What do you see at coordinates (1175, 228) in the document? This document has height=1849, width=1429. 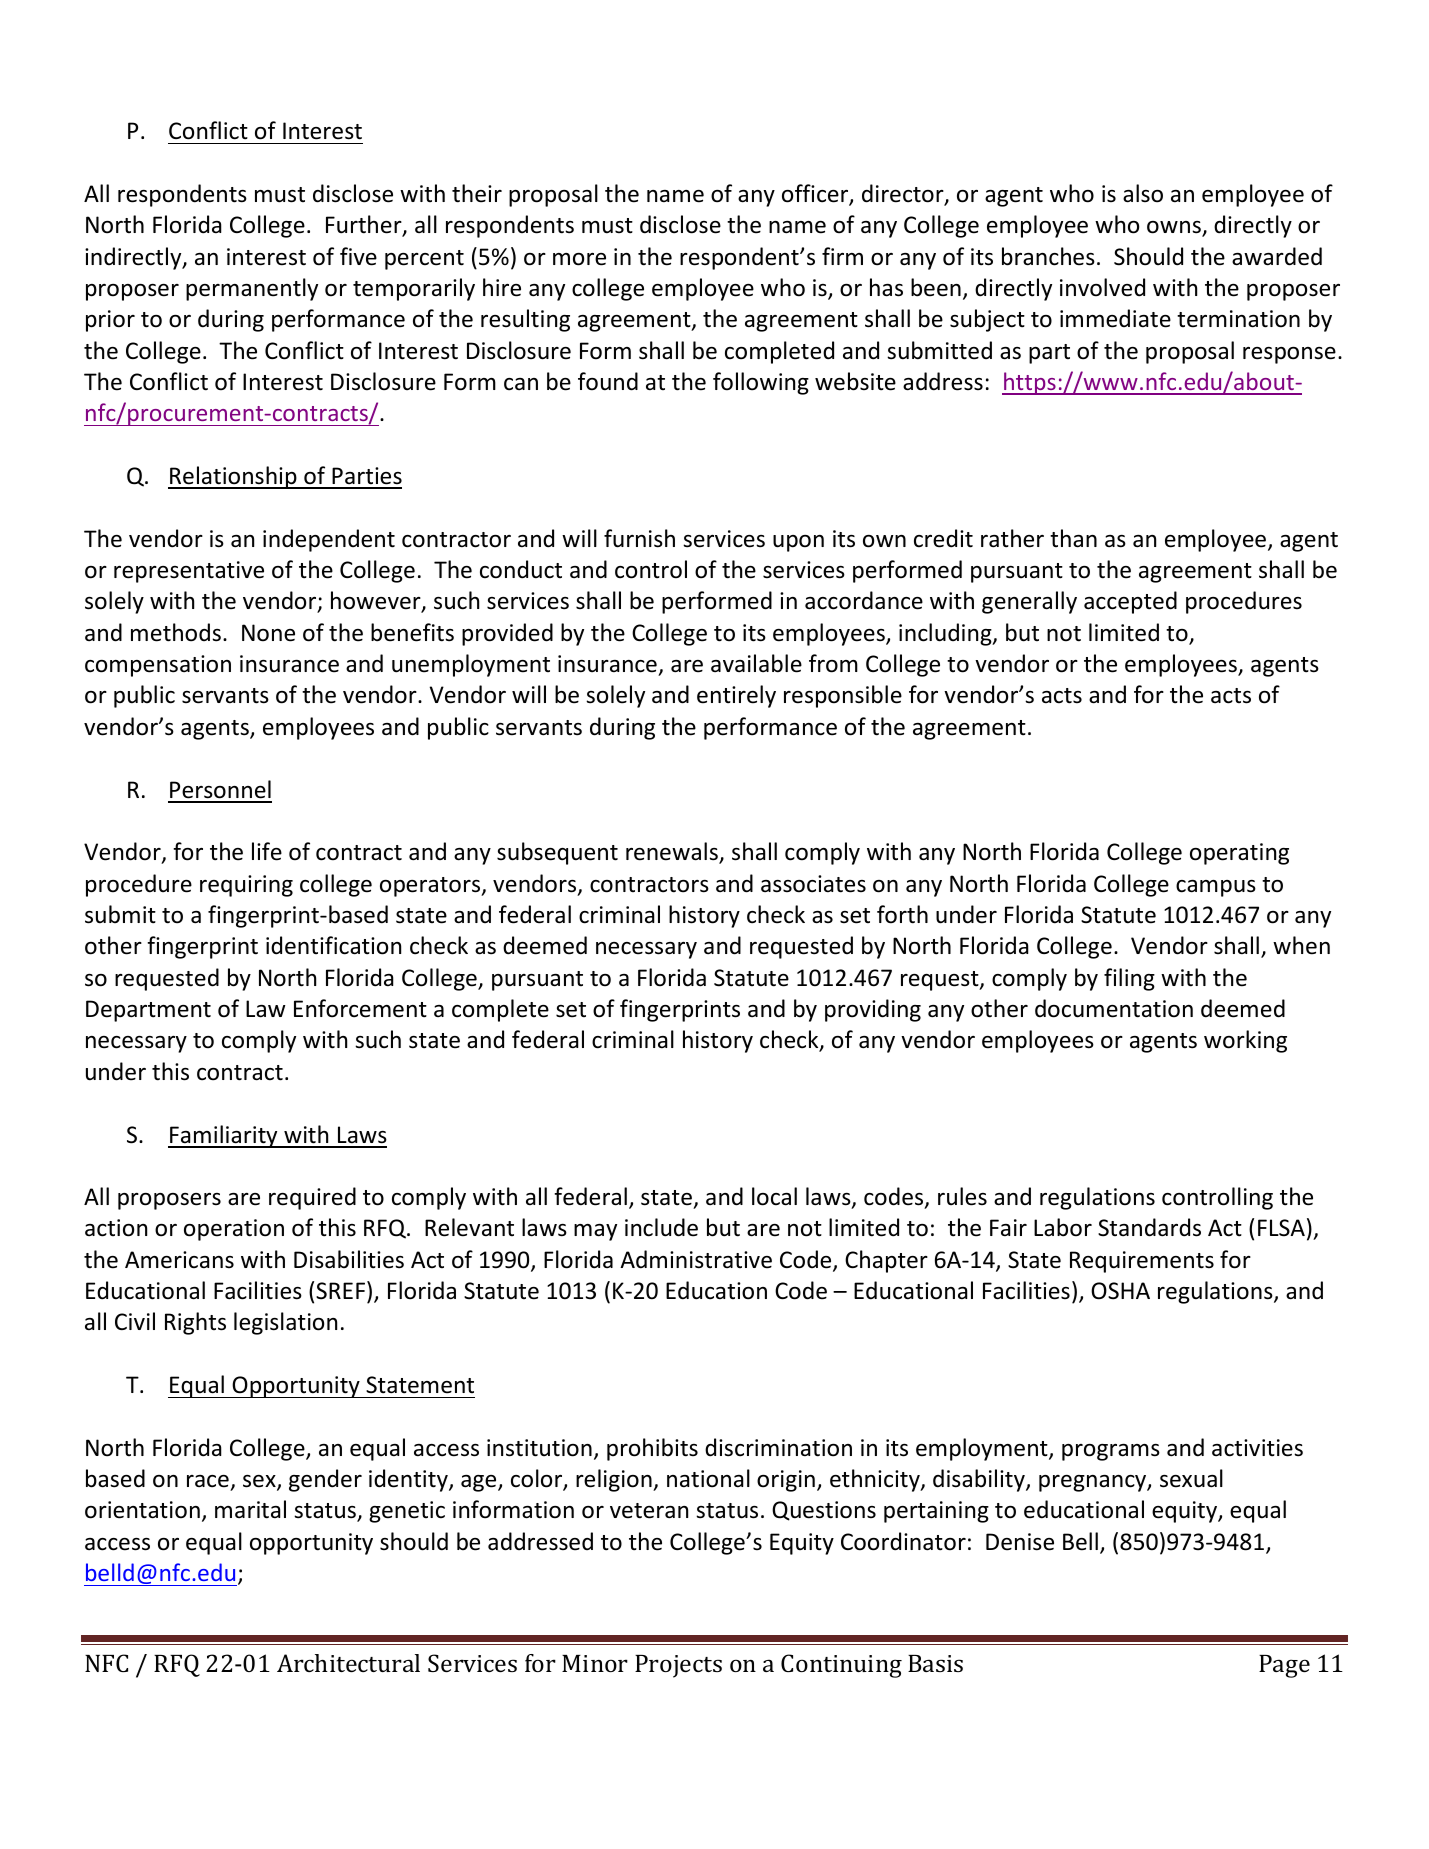 I see `owns` at bounding box center [1175, 228].
